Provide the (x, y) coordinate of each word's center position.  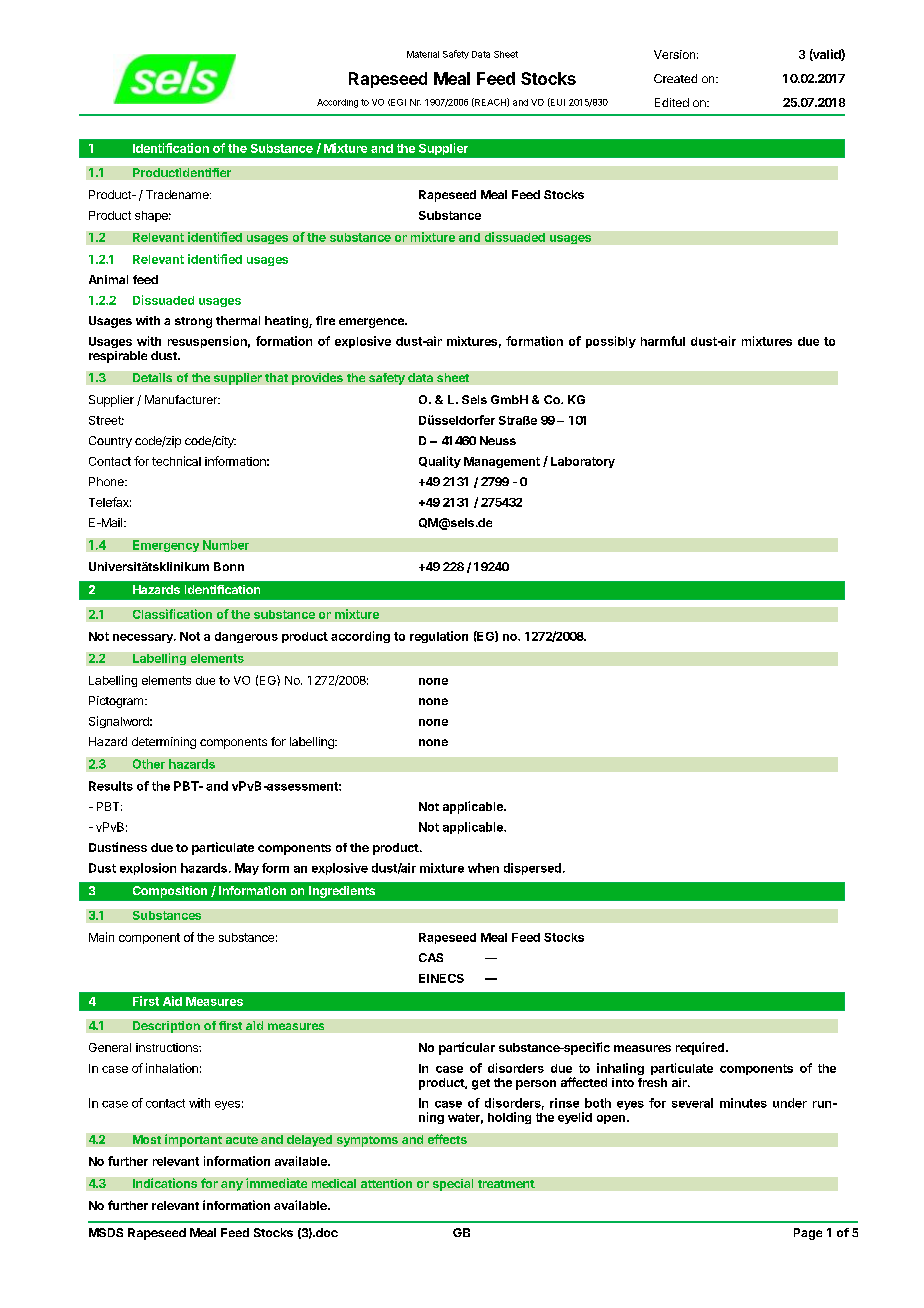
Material (423, 54)
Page (808, 1234)
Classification (172, 614)
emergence (372, 323)
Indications (165, 1183)
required (700, 1048)
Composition (170, 892)
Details (152, 377)
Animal (108, 279)
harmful (663, 341)
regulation (439, 637)
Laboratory (583, 462)
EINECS (441, 978)
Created (675, 78)
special (453, 1185)
